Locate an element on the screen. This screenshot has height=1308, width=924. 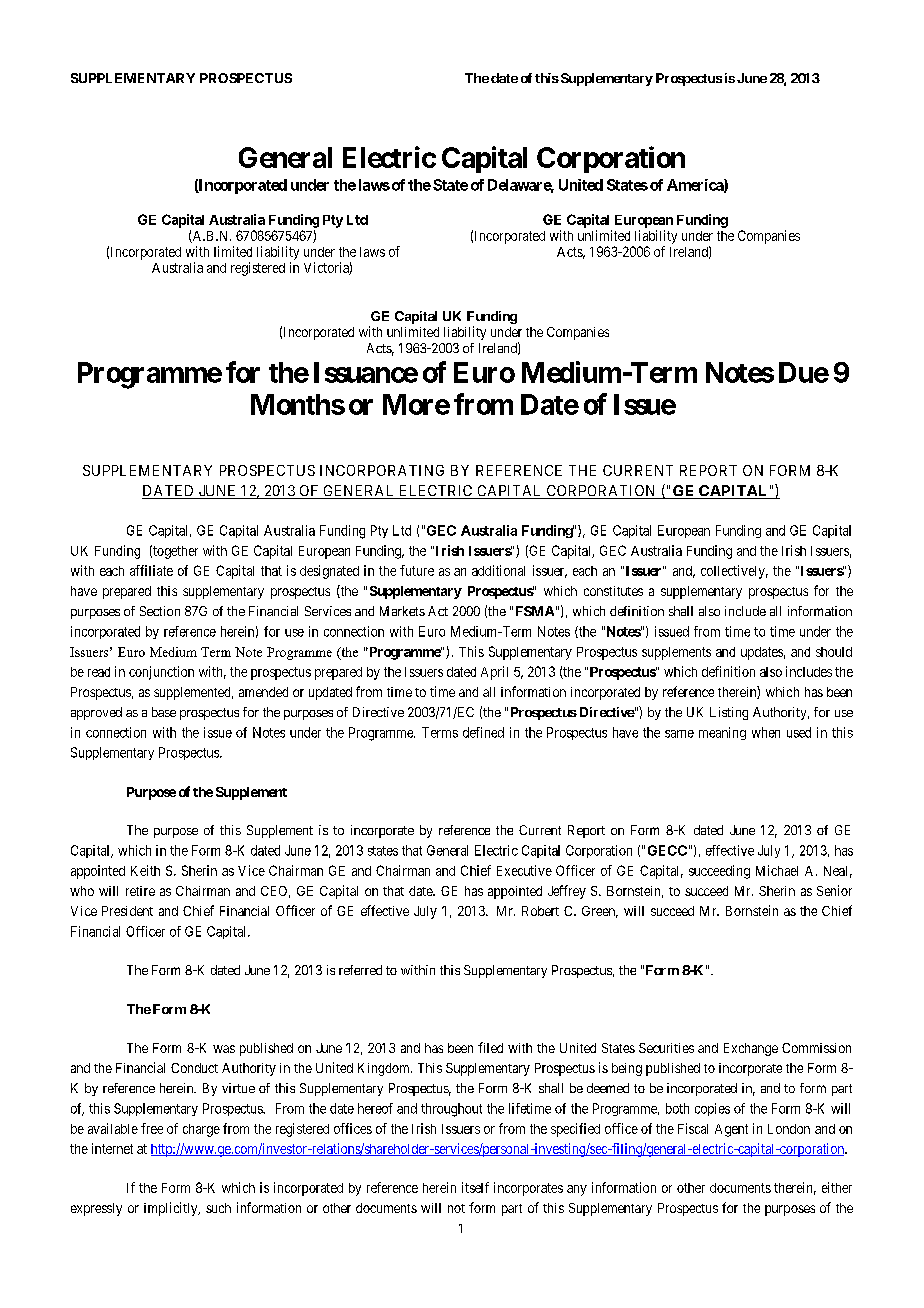
Michael is located at coordinates (777, 870).
